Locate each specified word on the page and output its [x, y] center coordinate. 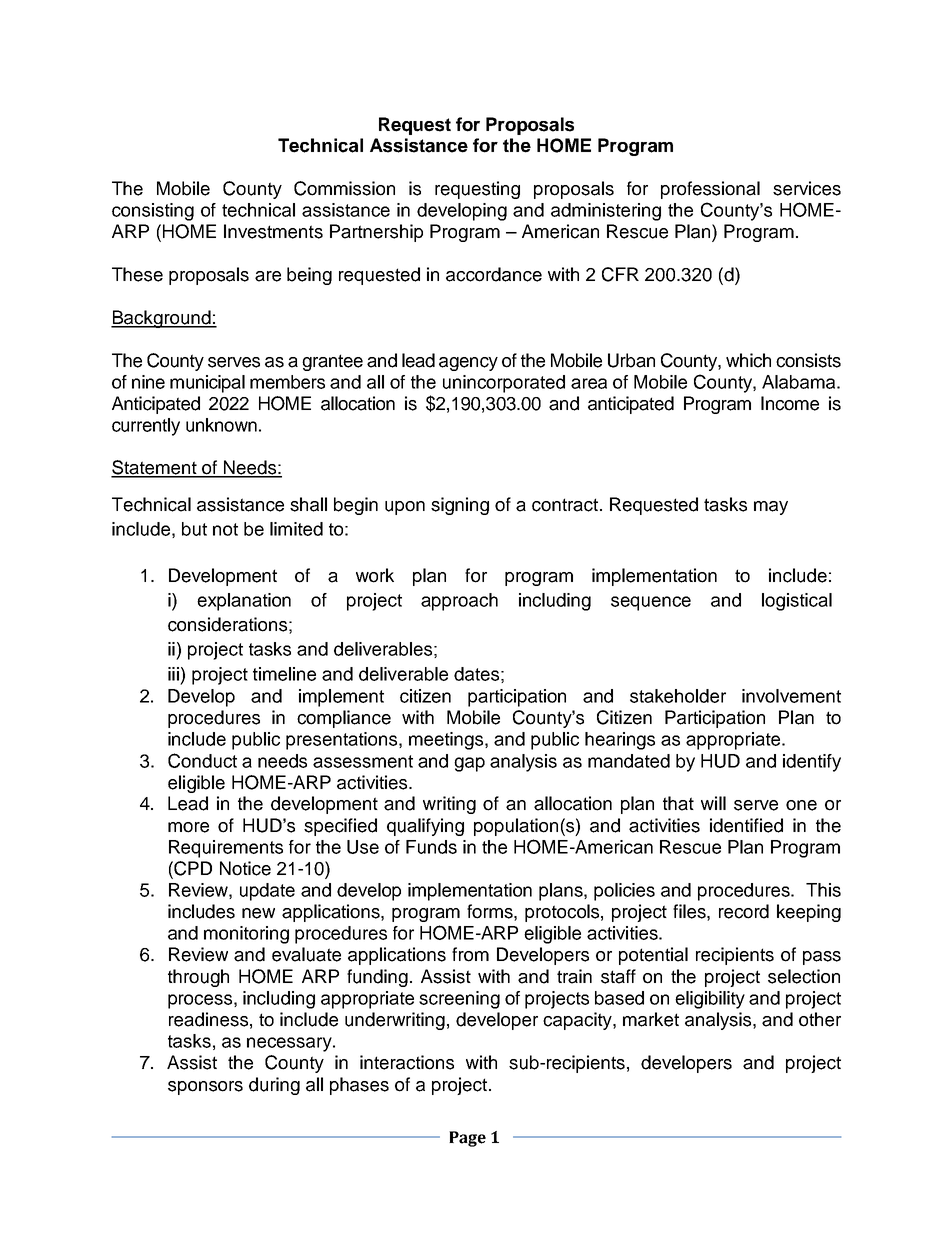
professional [710, 190]
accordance [494, 274]
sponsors [205, 1088]
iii [173, 674]
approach [459, 602]
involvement [791, 696]
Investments [273, 231]
